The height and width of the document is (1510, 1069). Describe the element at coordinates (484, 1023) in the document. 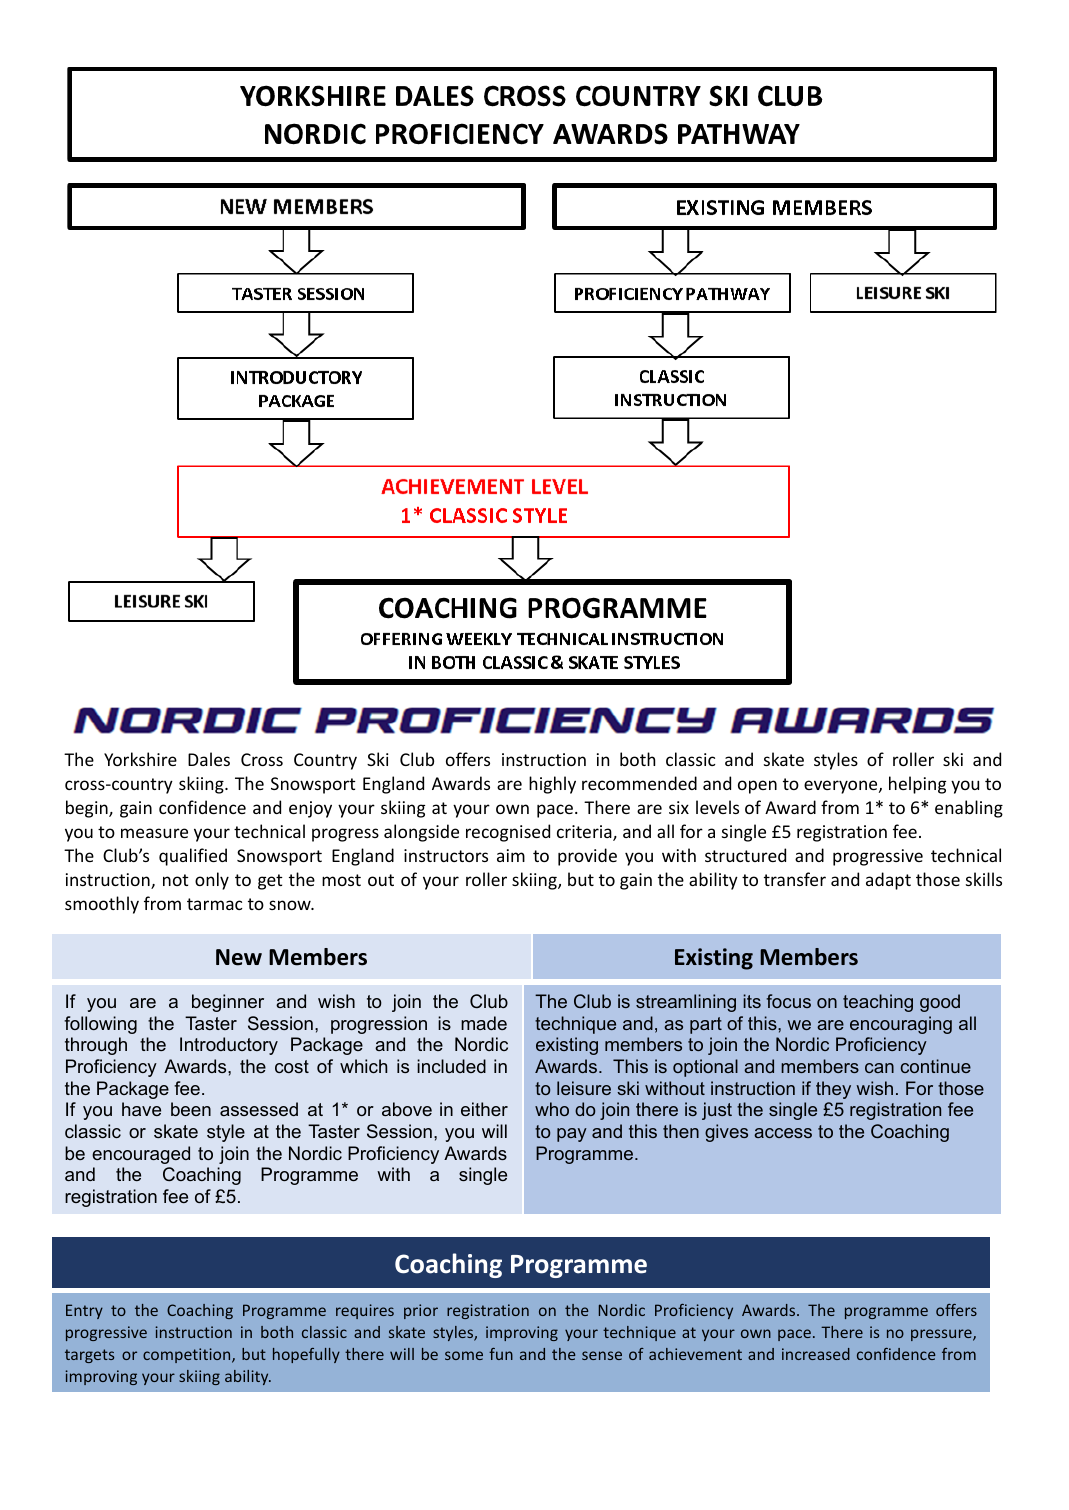

I see `made` at that location.
